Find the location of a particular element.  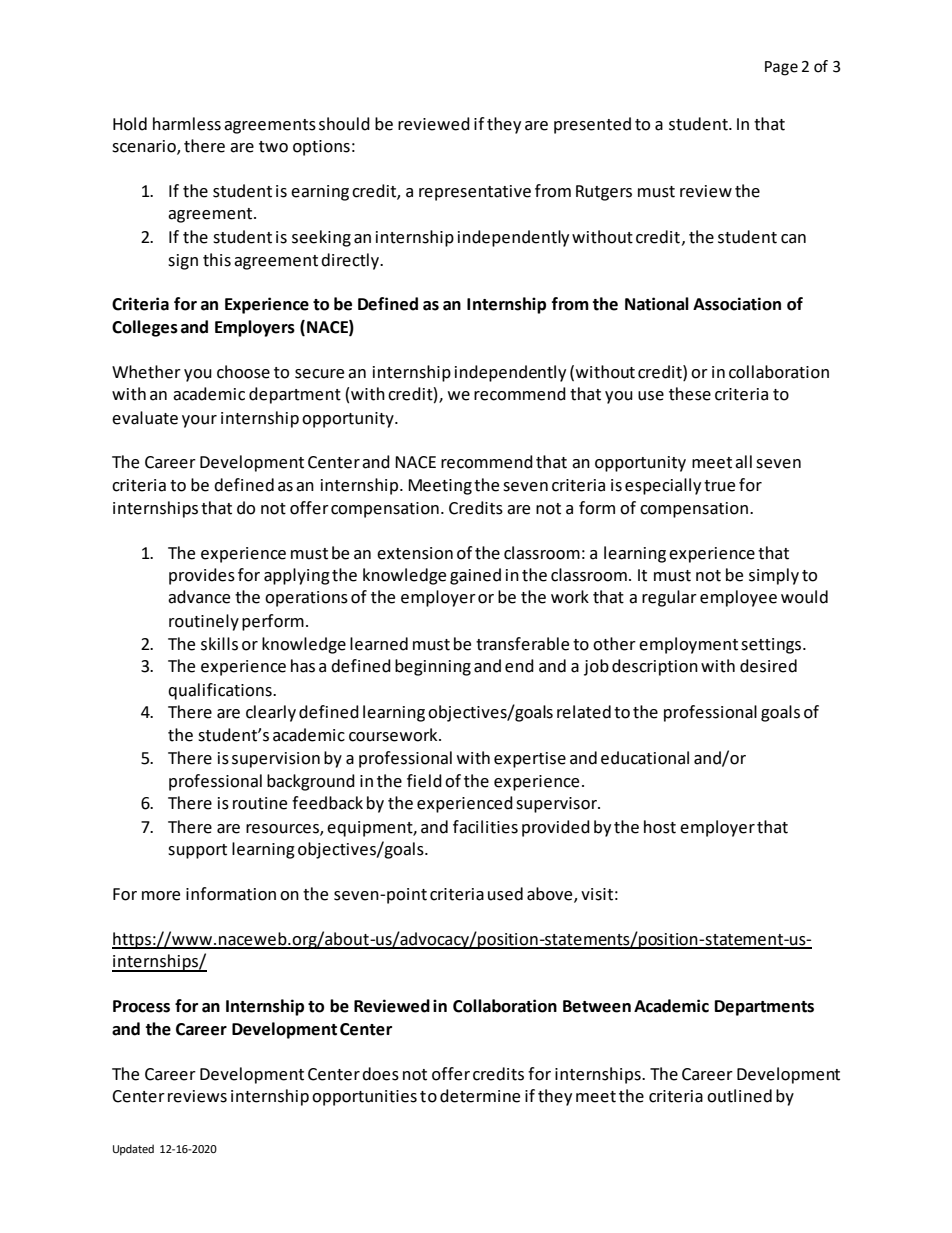

directly is located at coordinates (351, 261).
